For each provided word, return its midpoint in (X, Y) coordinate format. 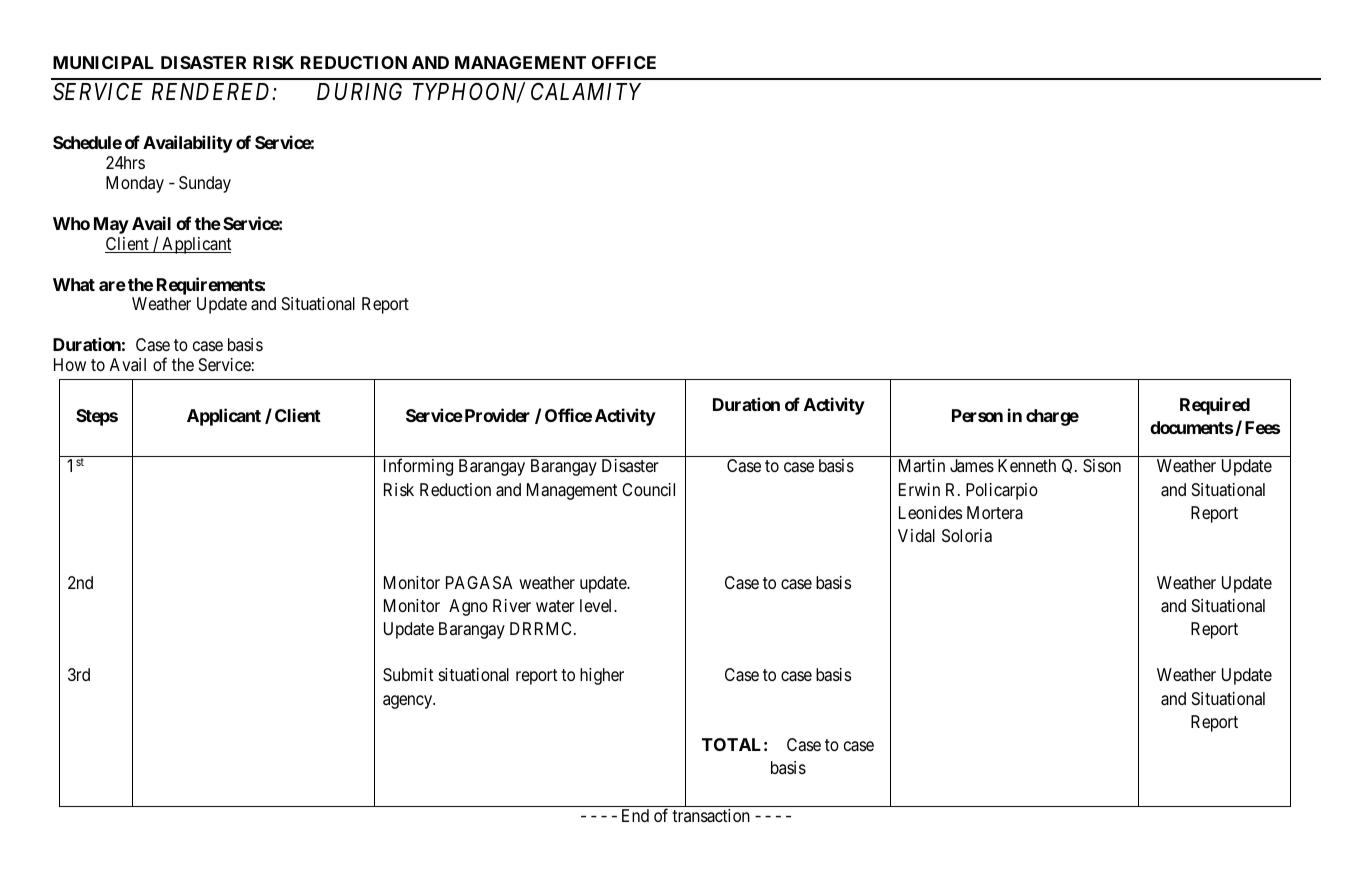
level (597, 605)
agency (409, 702)
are (112, 286)
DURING (359, 92)
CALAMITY (586, 91)
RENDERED (213, 91)
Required (1215, 406)
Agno (468, 607)
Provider (496, 415)
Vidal (916, 536)
